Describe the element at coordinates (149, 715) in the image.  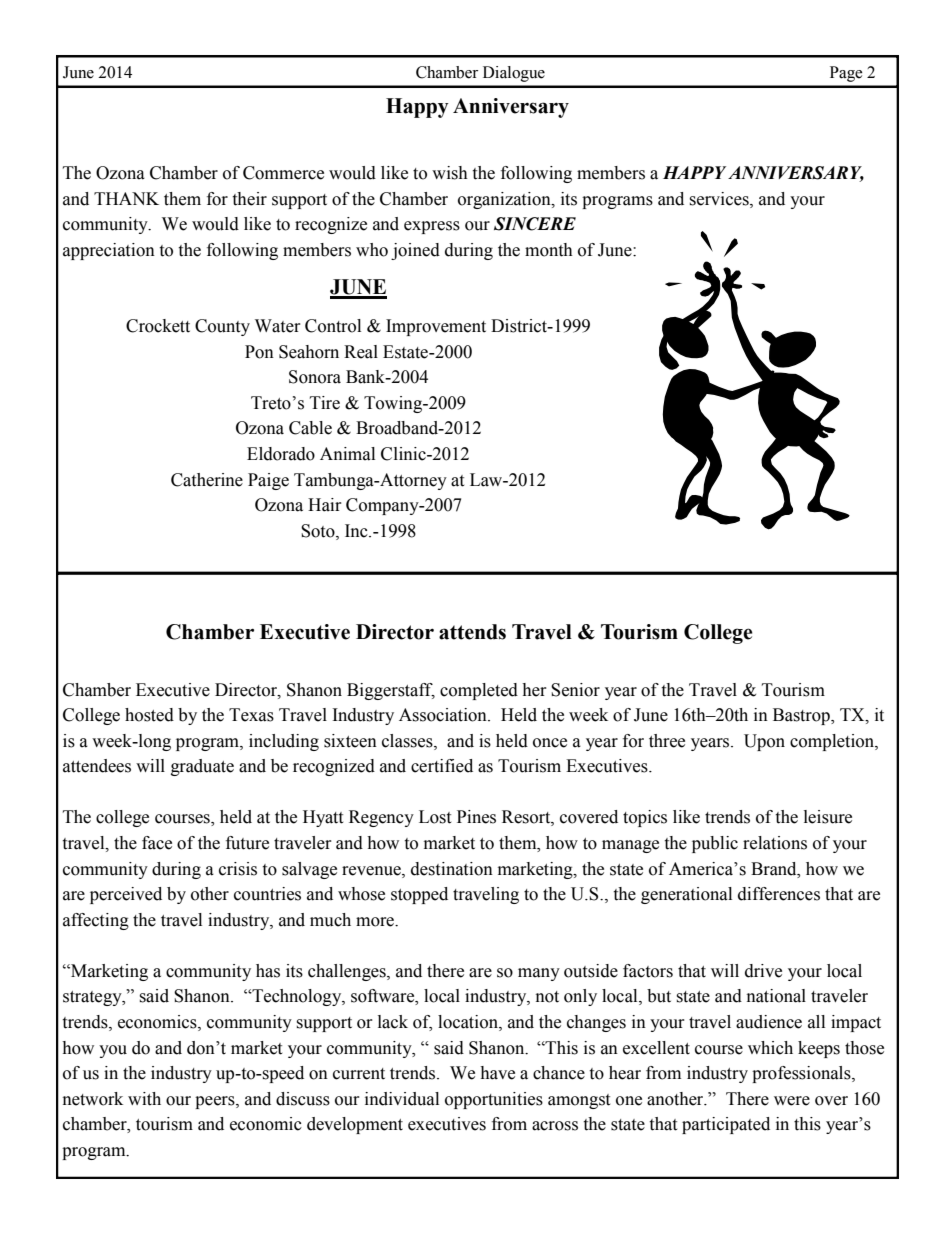
I see `hosted` at that location.
